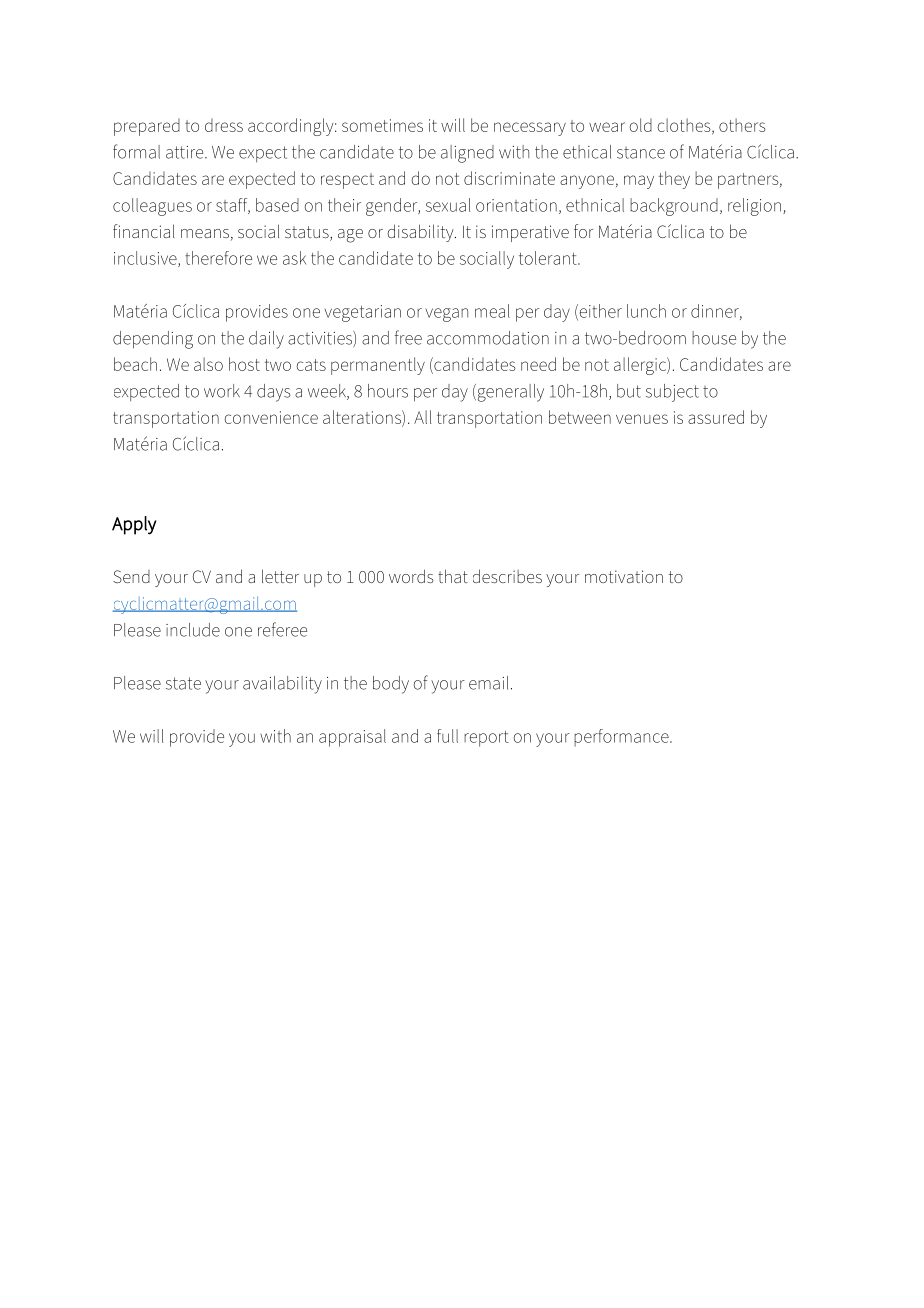 This screenshot has width=924, height=1308. Describe the element at coordinates (467, 154) in the screenshot. I see `aligned` at that location.
